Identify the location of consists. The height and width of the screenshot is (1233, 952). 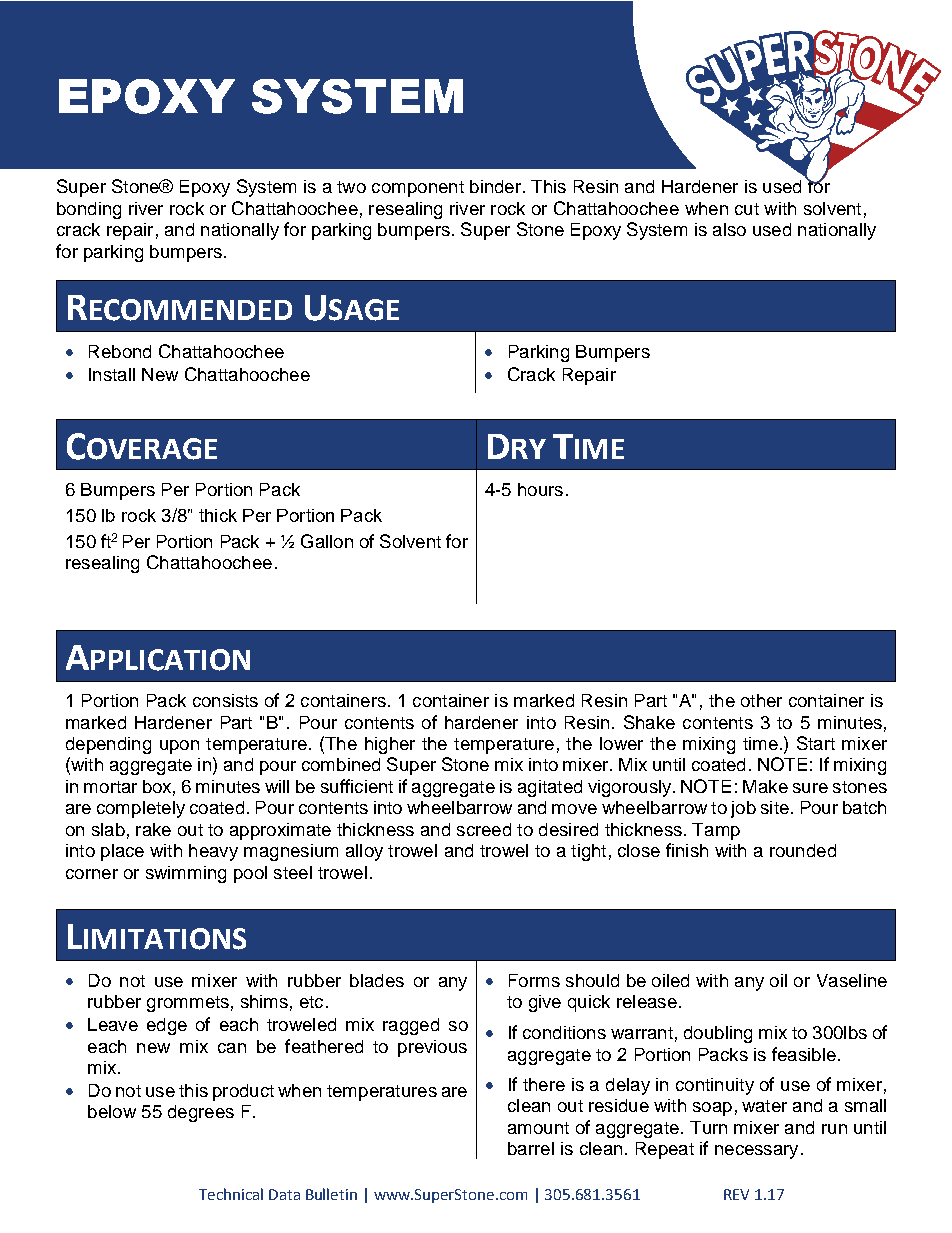
(225, 700).
